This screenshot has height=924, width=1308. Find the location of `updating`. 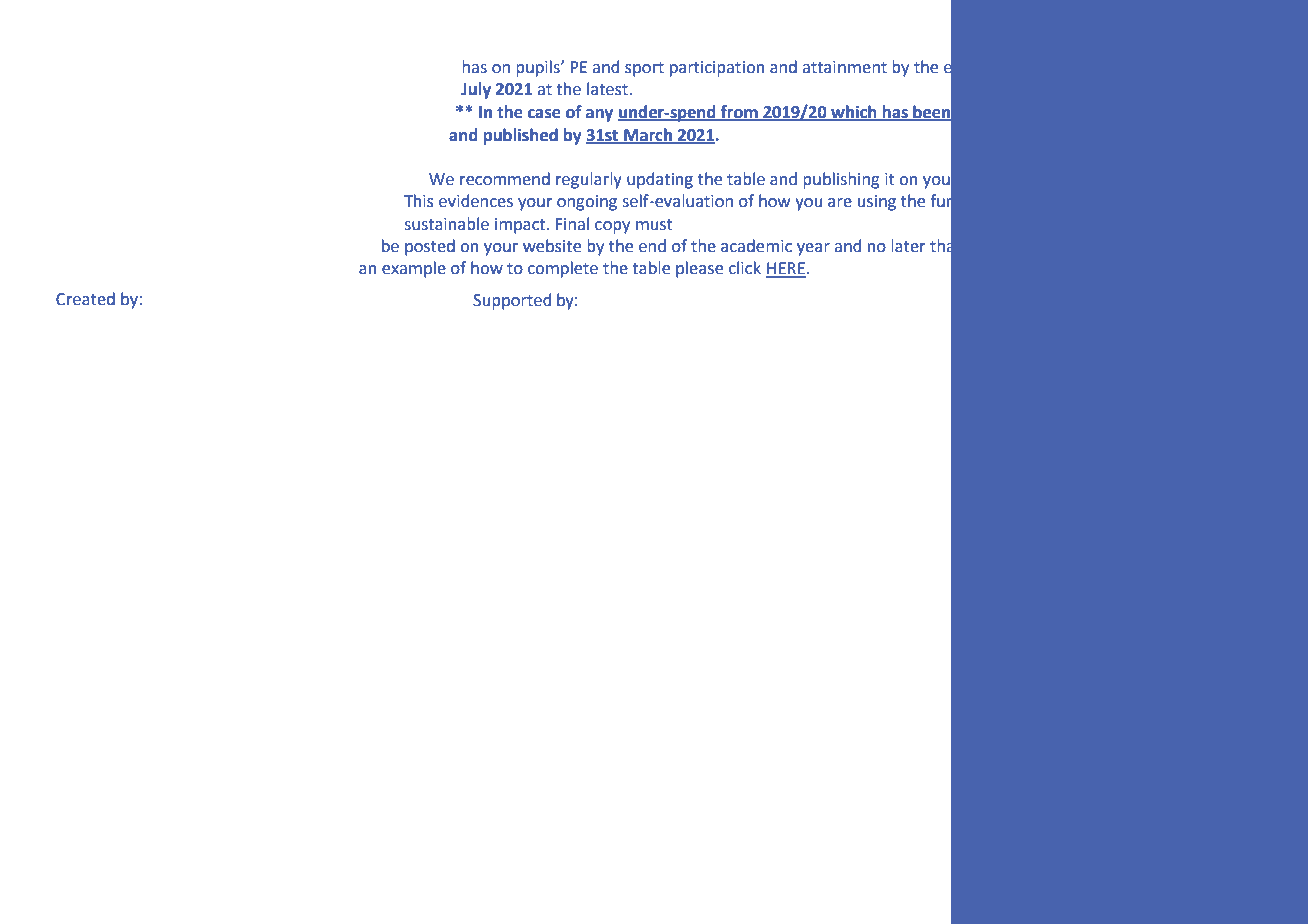

updating is located at coordinates (660, 180).
